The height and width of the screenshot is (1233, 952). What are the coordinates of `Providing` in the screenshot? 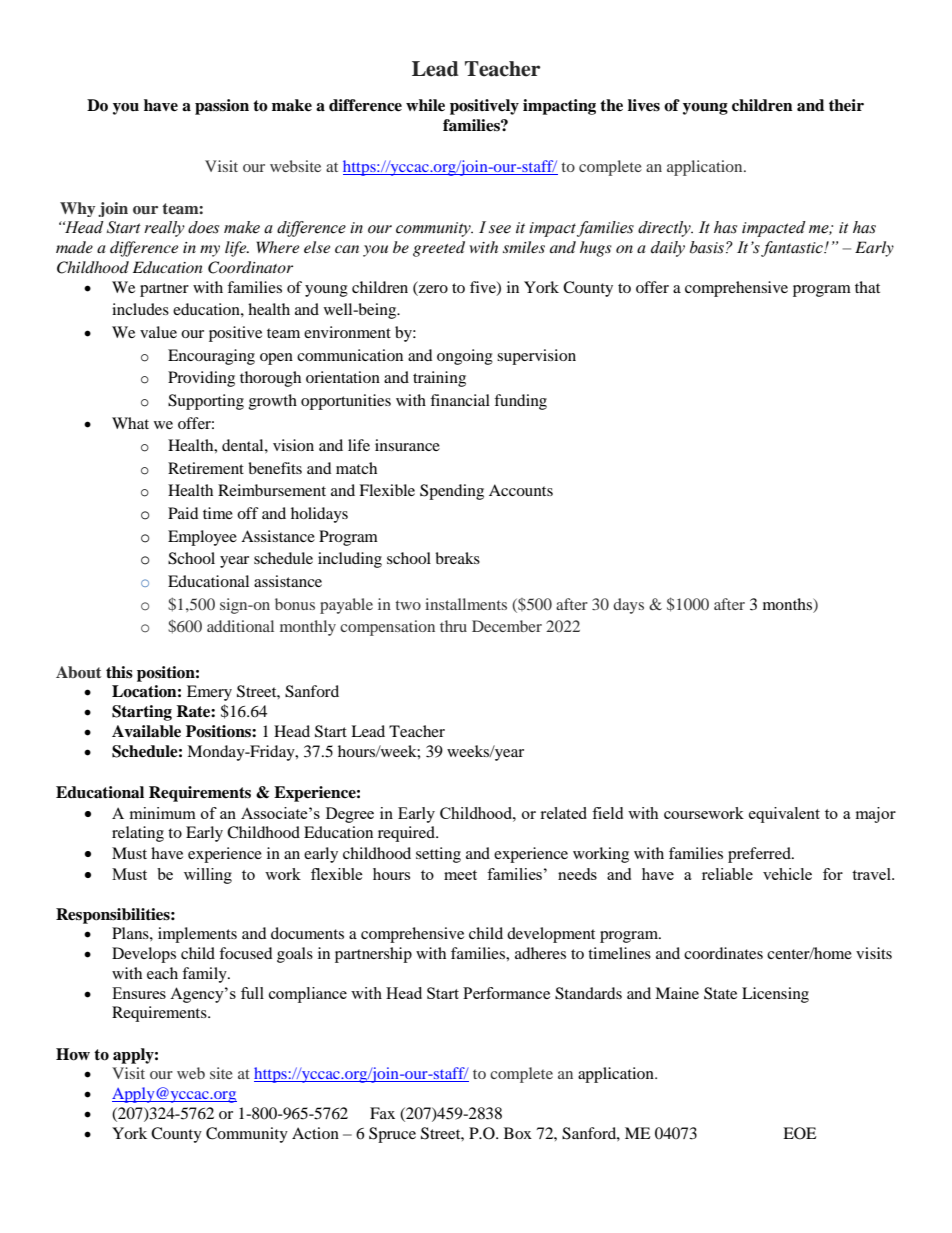 It's located at (201, 379).
